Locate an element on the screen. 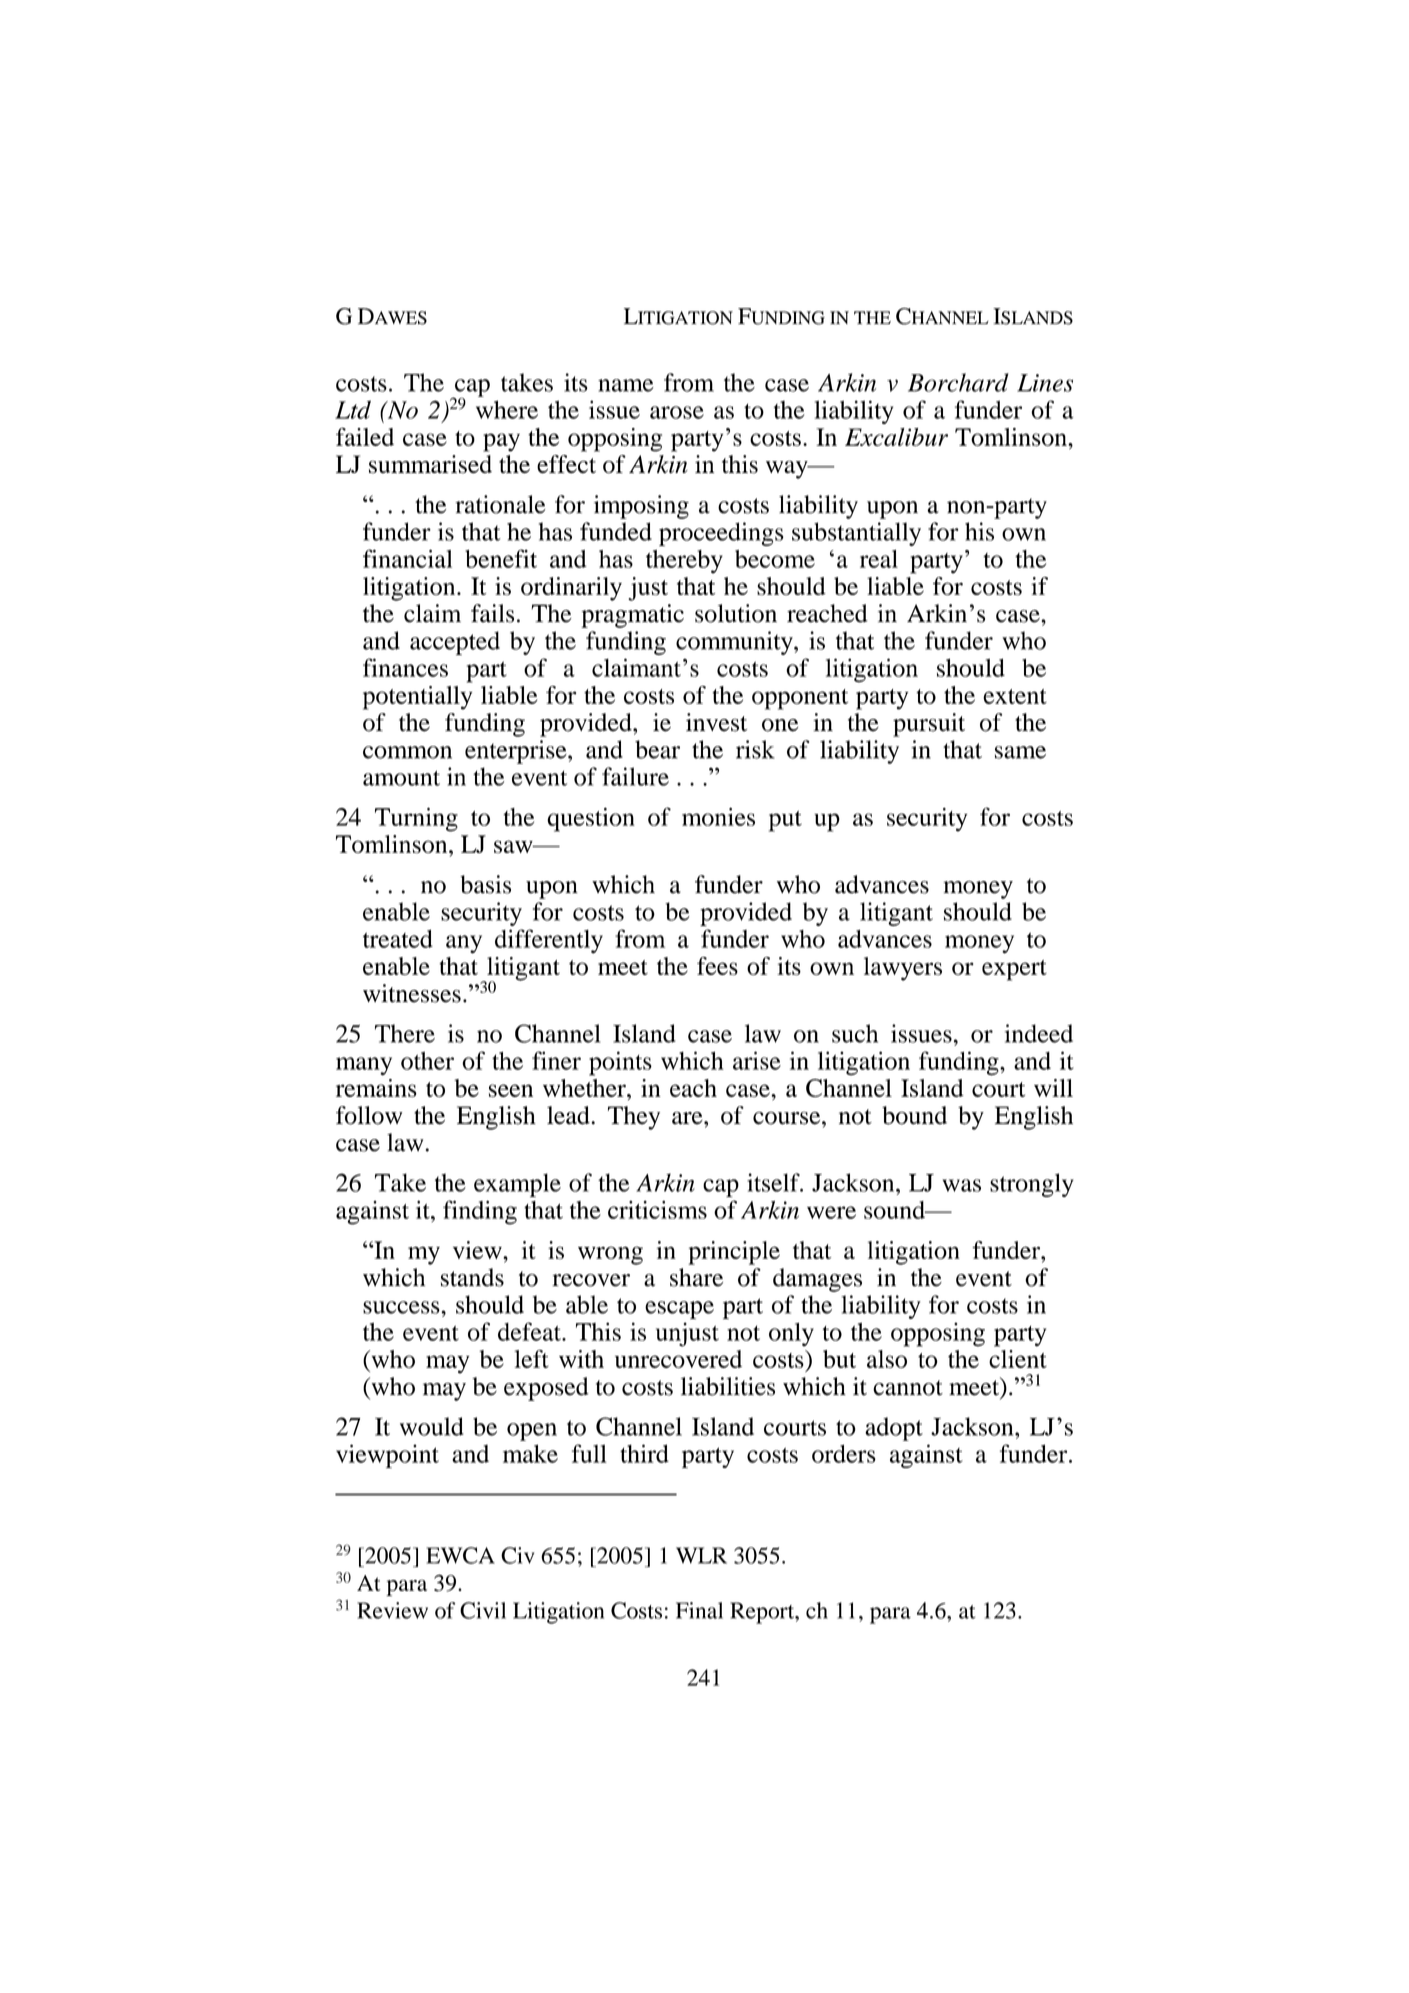 The width and height of the screenshot is (1409, 1993). adopt is located at coordinates (894, 1429).
